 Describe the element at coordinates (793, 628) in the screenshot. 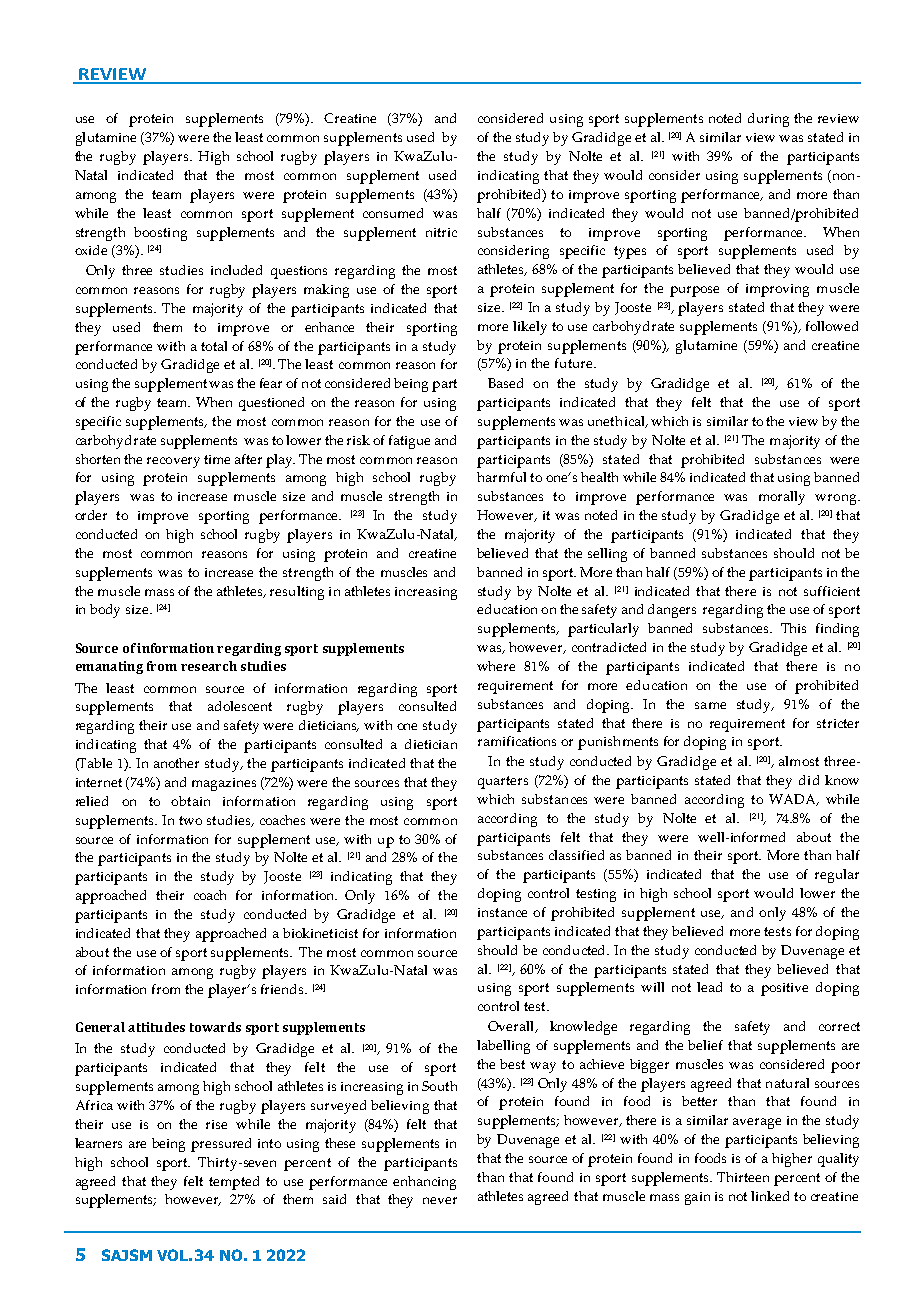

I see `This` at that location.
